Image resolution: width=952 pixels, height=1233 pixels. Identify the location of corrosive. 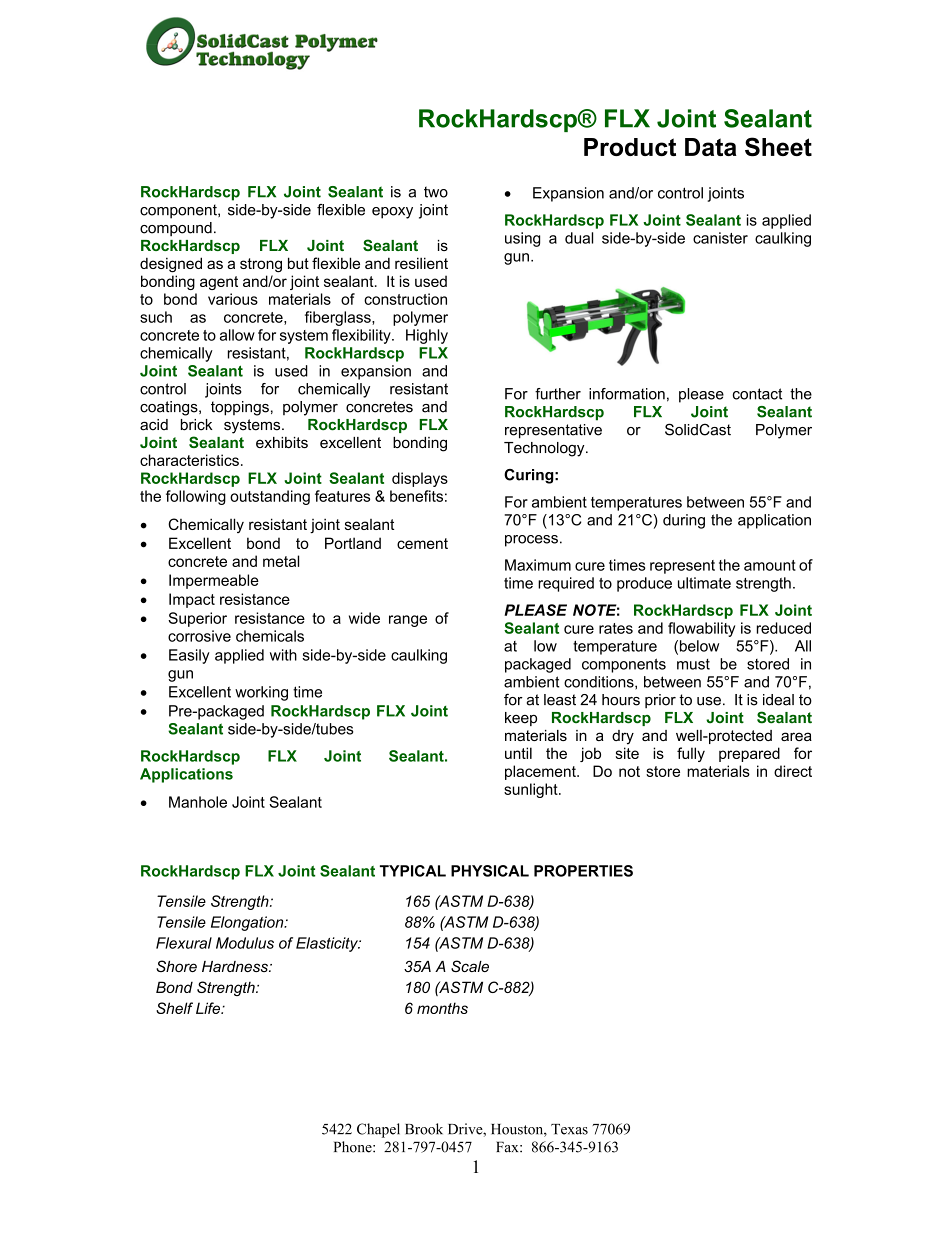
(199, 636).
